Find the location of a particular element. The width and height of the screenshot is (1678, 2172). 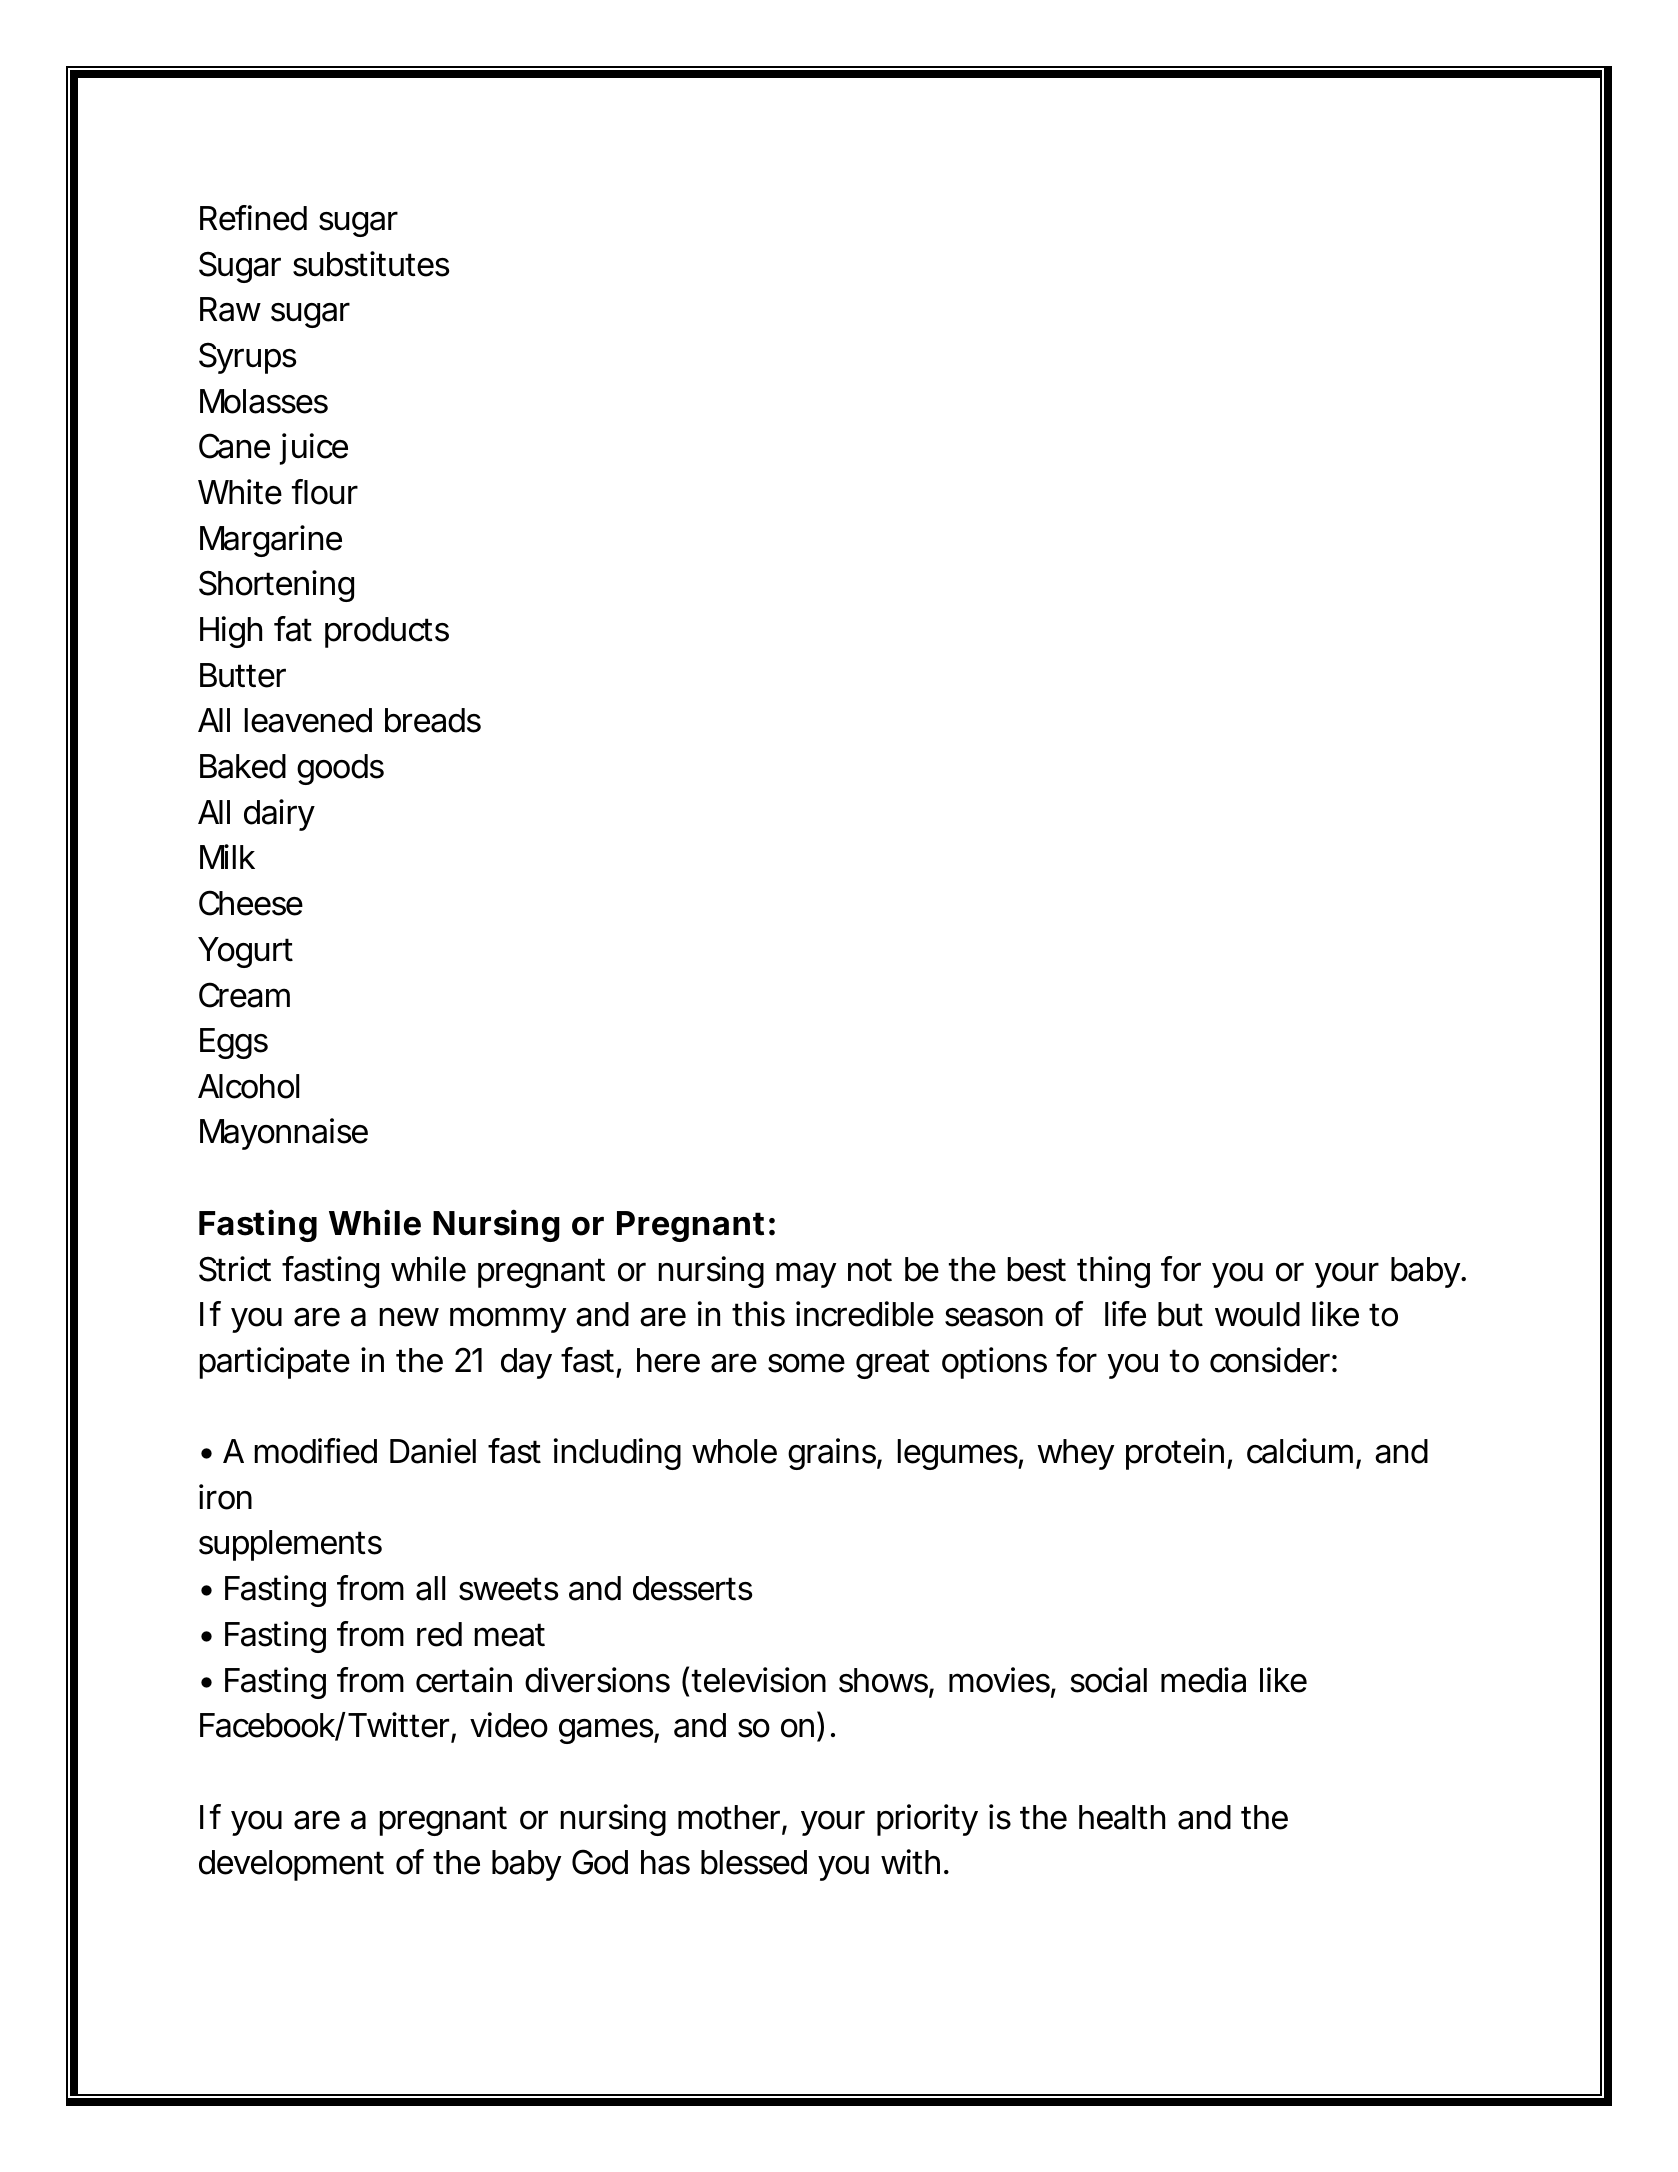

new is located at coordinates (409, 1317).
